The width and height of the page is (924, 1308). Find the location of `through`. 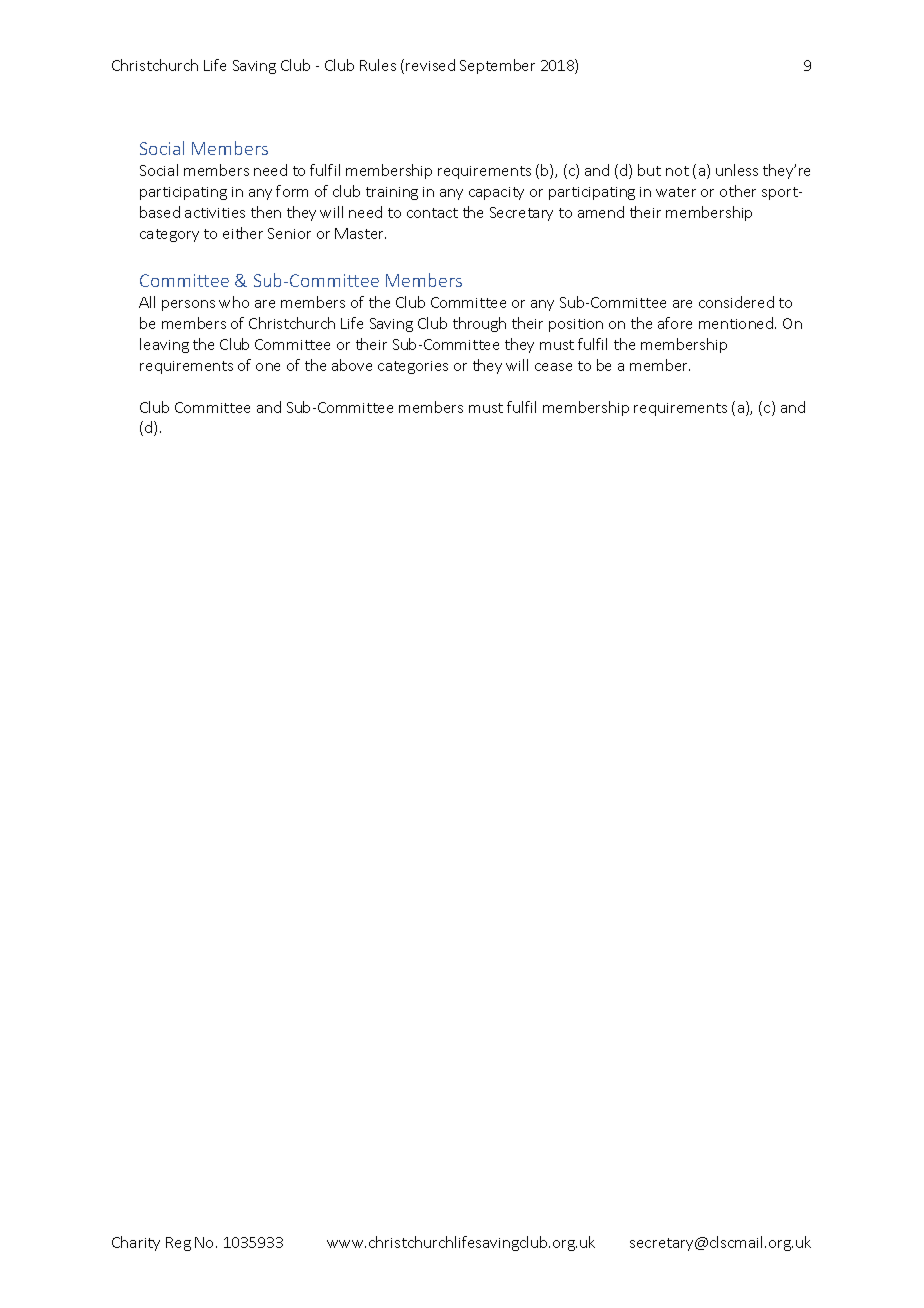

through is located at coordinates (479, 324).
